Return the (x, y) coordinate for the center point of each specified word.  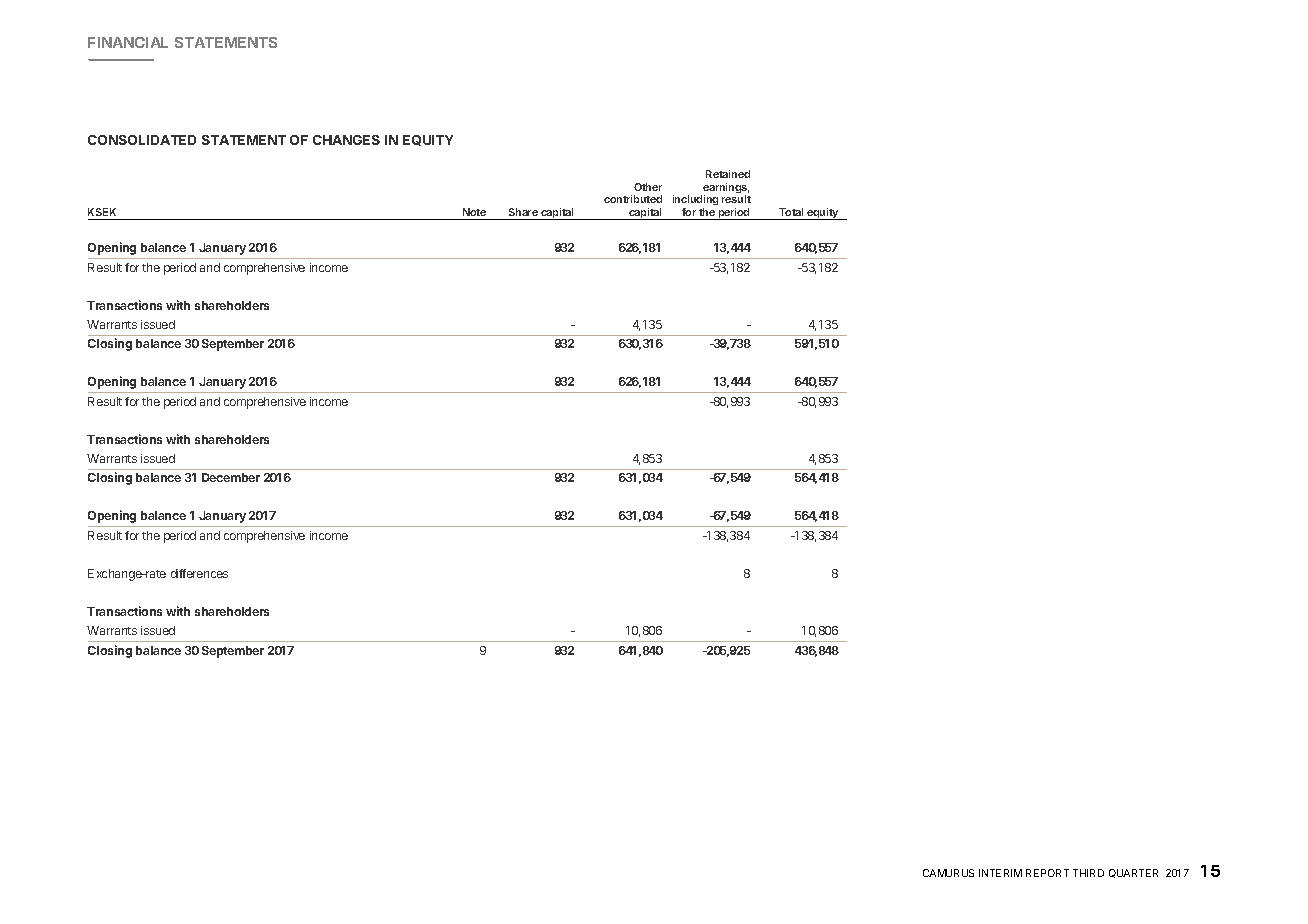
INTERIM (1000, 873)
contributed (633, 199)
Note (474, 212)
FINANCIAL (128, 42)
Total (791, 212)
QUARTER (1133, 873)
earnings (725, 189)
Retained (728, 174)
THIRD (1088, 873)
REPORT (1047, 873)
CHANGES (346, 140)
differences (199, 573)
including (695, 200)
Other (648, 187)
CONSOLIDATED (142, 140)
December (231, 477)
